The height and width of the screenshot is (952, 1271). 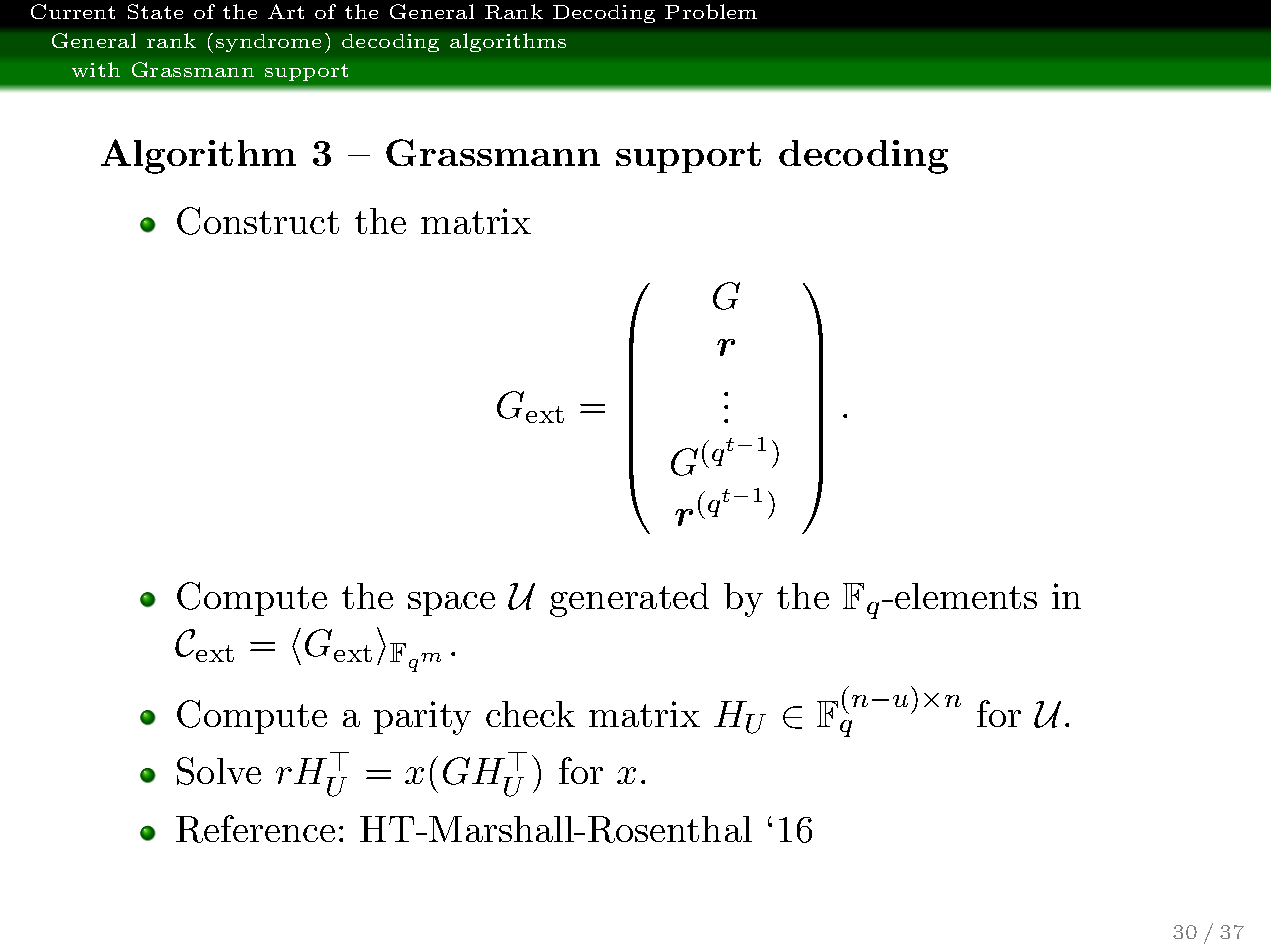 What do you see at coordinates (629, 600) in the screenshot?
I see `generated` at bounding box center [629, 600].
